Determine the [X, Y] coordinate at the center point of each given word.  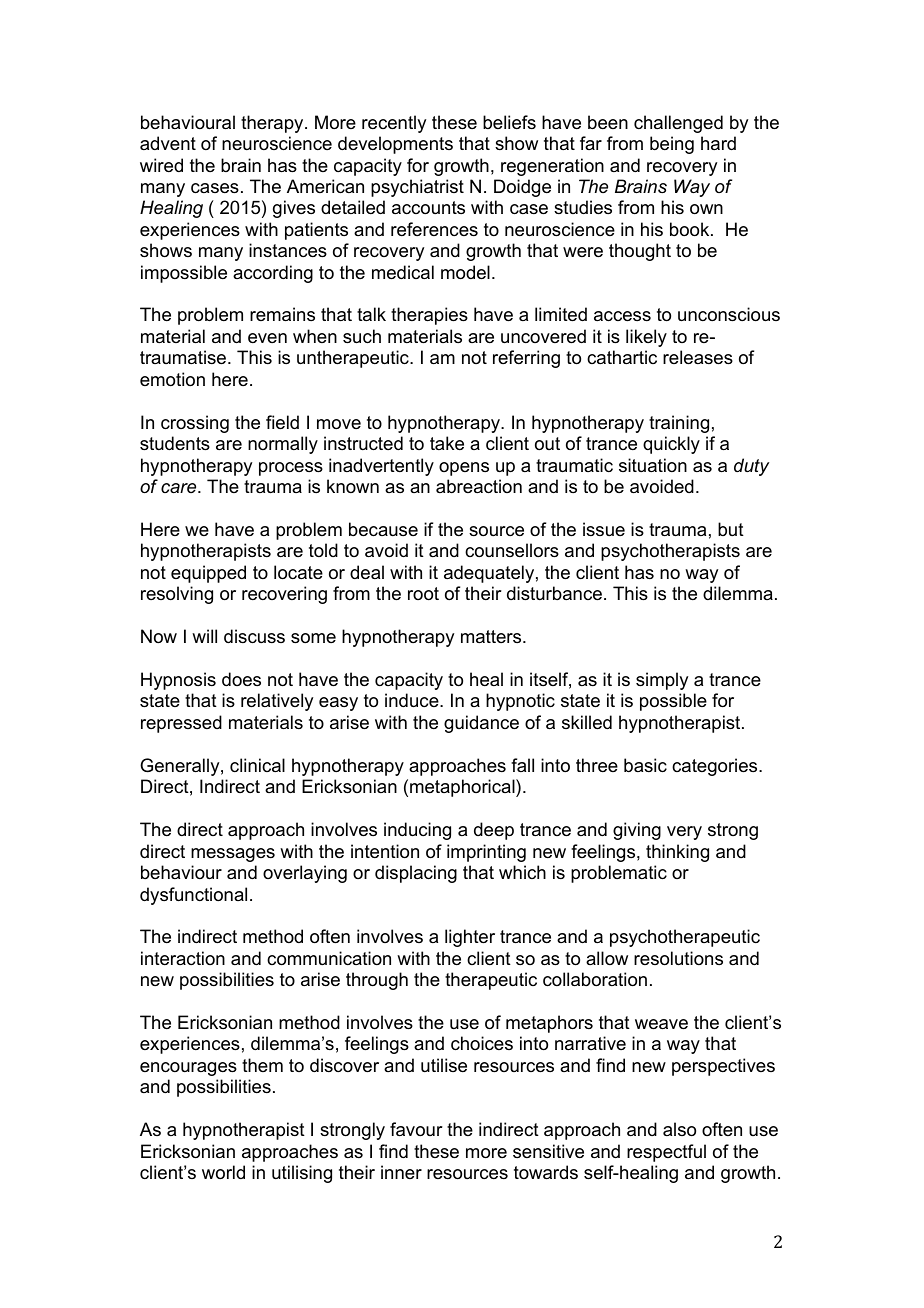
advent [168, 143]
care [180, 488]
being [672, 145]
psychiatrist [417, 188]
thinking [677, 853]
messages [233, 855]
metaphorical [463, 788]
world [223, 1172]
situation [653, 465]
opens [464, 469]
